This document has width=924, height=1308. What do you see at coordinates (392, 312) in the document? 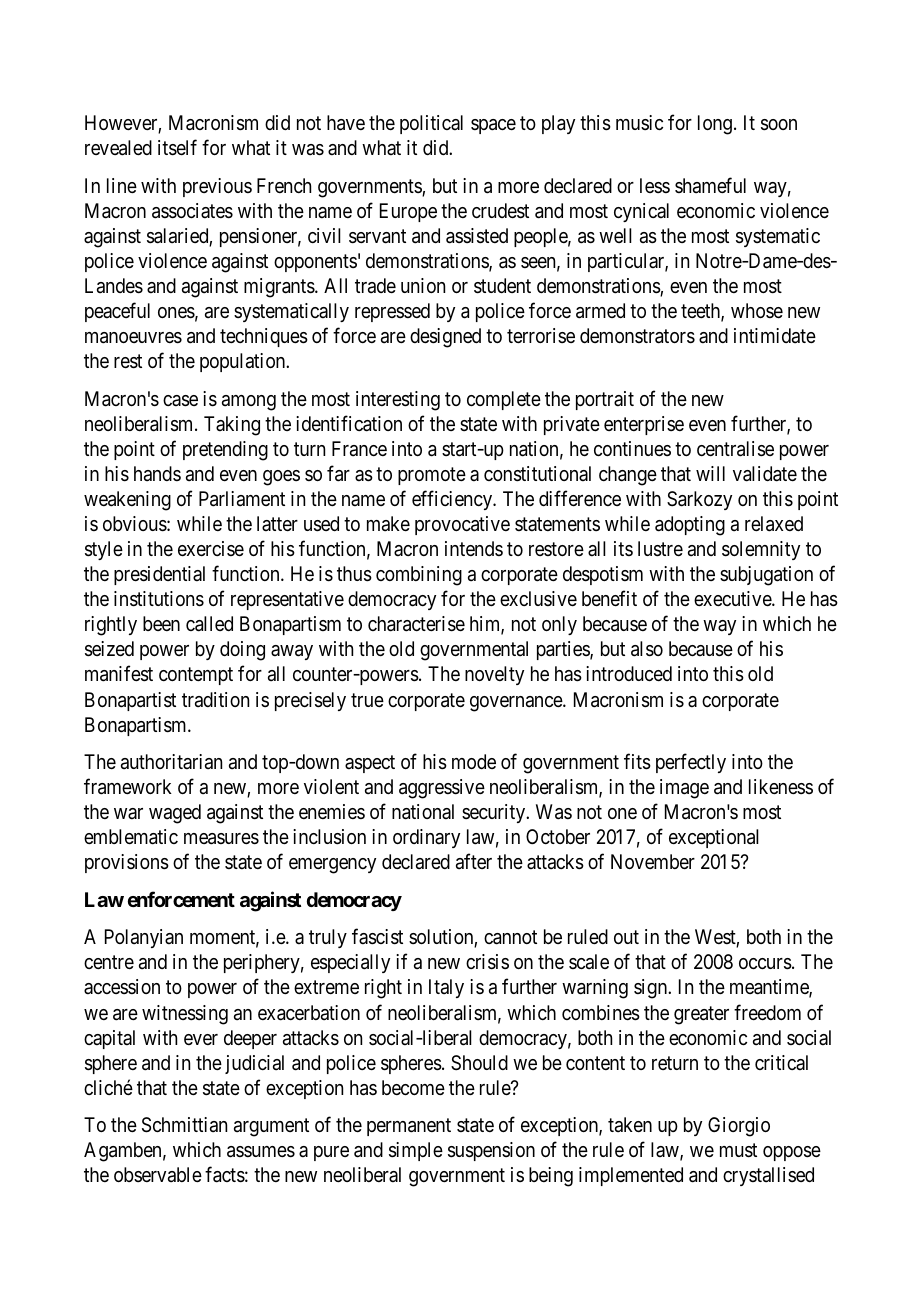
I see `repressed` at bounding box center [392, 312].
